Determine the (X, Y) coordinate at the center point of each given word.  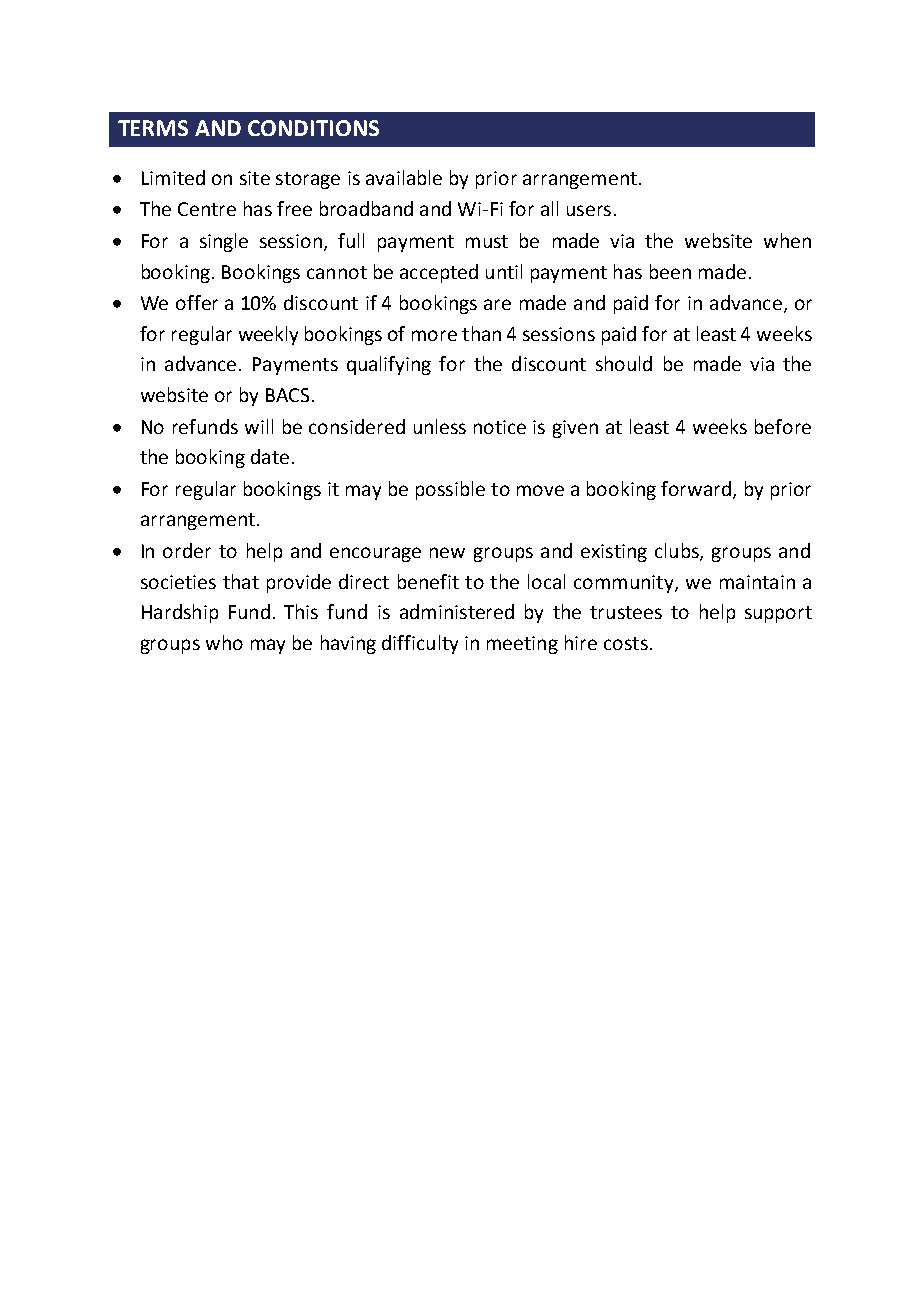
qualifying (389, 365)
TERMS (153, 128)
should (624, 363)
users (589, 210)
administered (457, 611)
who (224, 642)
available (404, 177)
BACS (287, 395)
